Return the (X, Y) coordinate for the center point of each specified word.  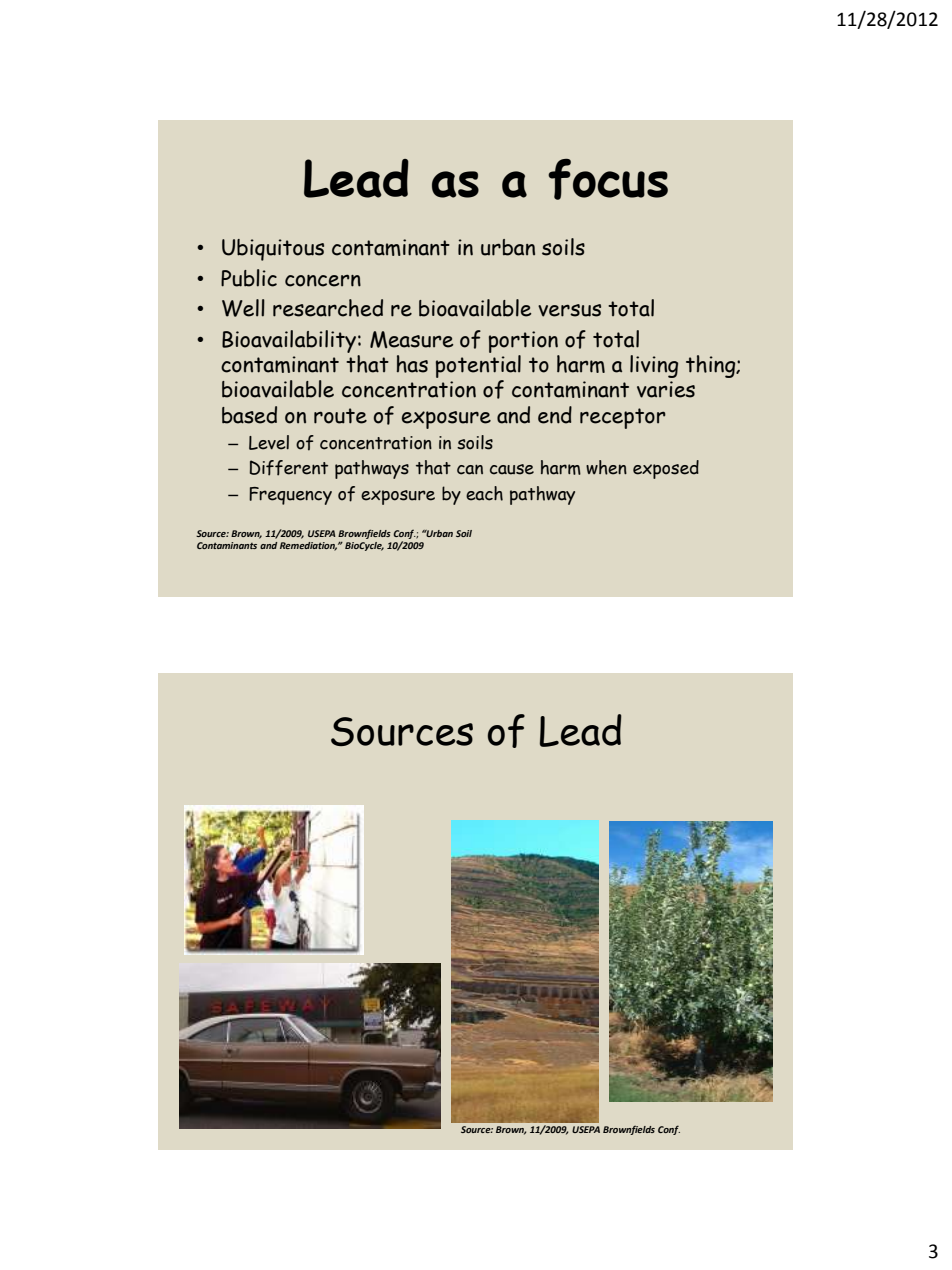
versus (569, 310)
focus (608, 179)
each (484, 493)
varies (666, 389)
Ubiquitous (273, 250)
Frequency (290, 496)
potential (478, 366)
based (249, 415)
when (606, 467)
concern (323, 280)
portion (523, 342)
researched (328, 308)
